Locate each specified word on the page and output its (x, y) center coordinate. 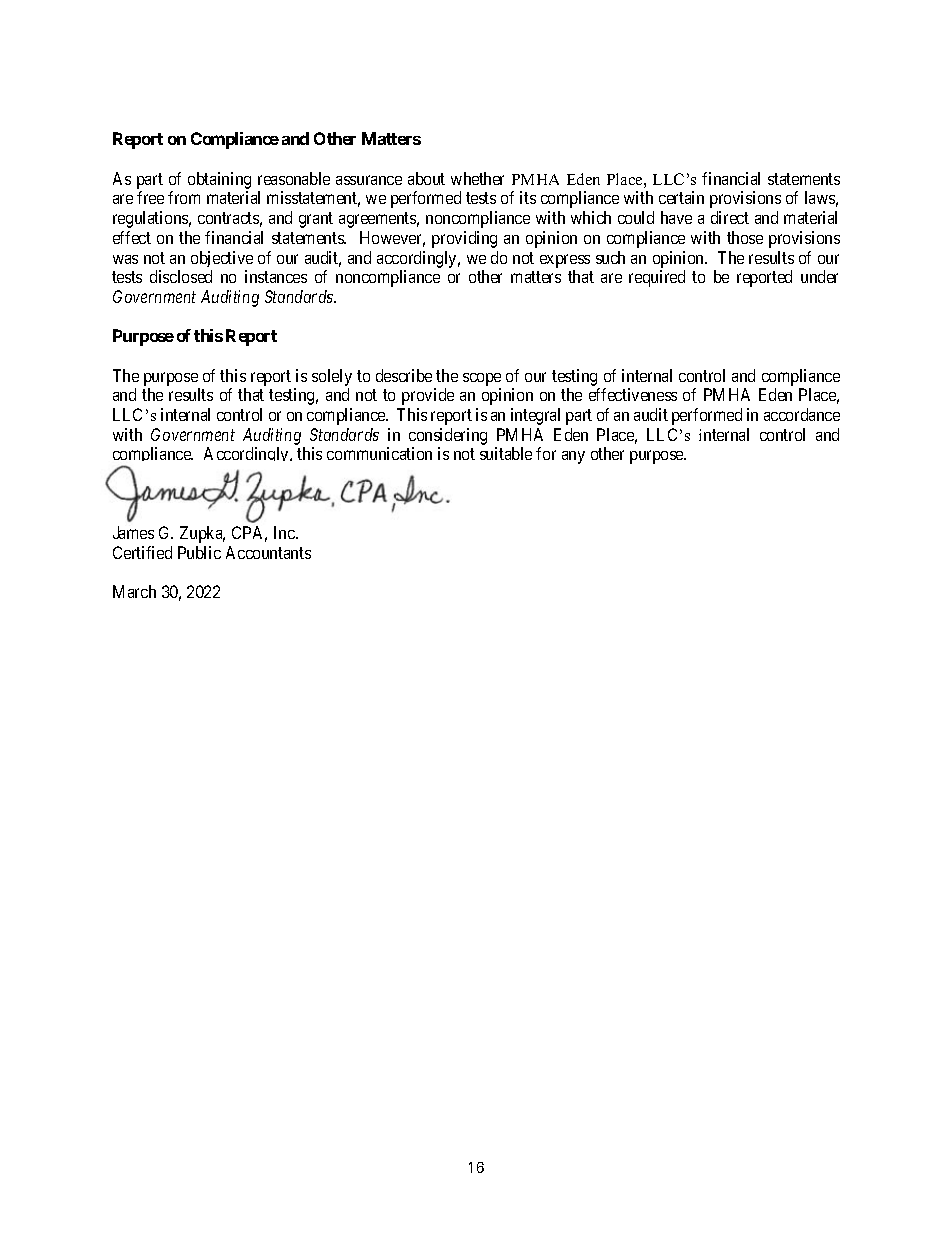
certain (681, 197)
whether (477, 178)
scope (482, 379)
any (573, 457)
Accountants (268, 552)
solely (332, 377)
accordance (802, 414)
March (134, 591)
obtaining (219, 182)
